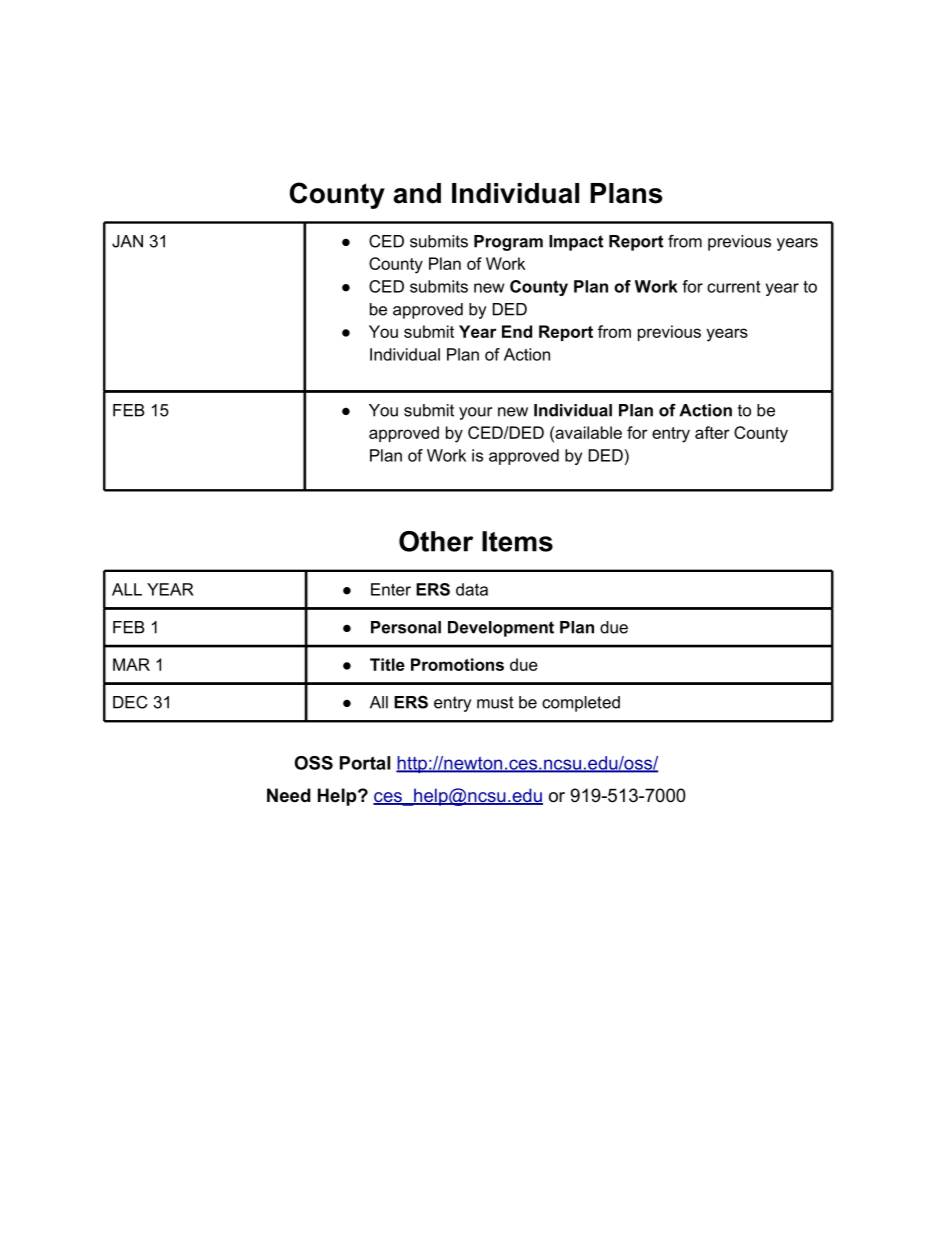  I want to click on completed, so click(581, 704).
